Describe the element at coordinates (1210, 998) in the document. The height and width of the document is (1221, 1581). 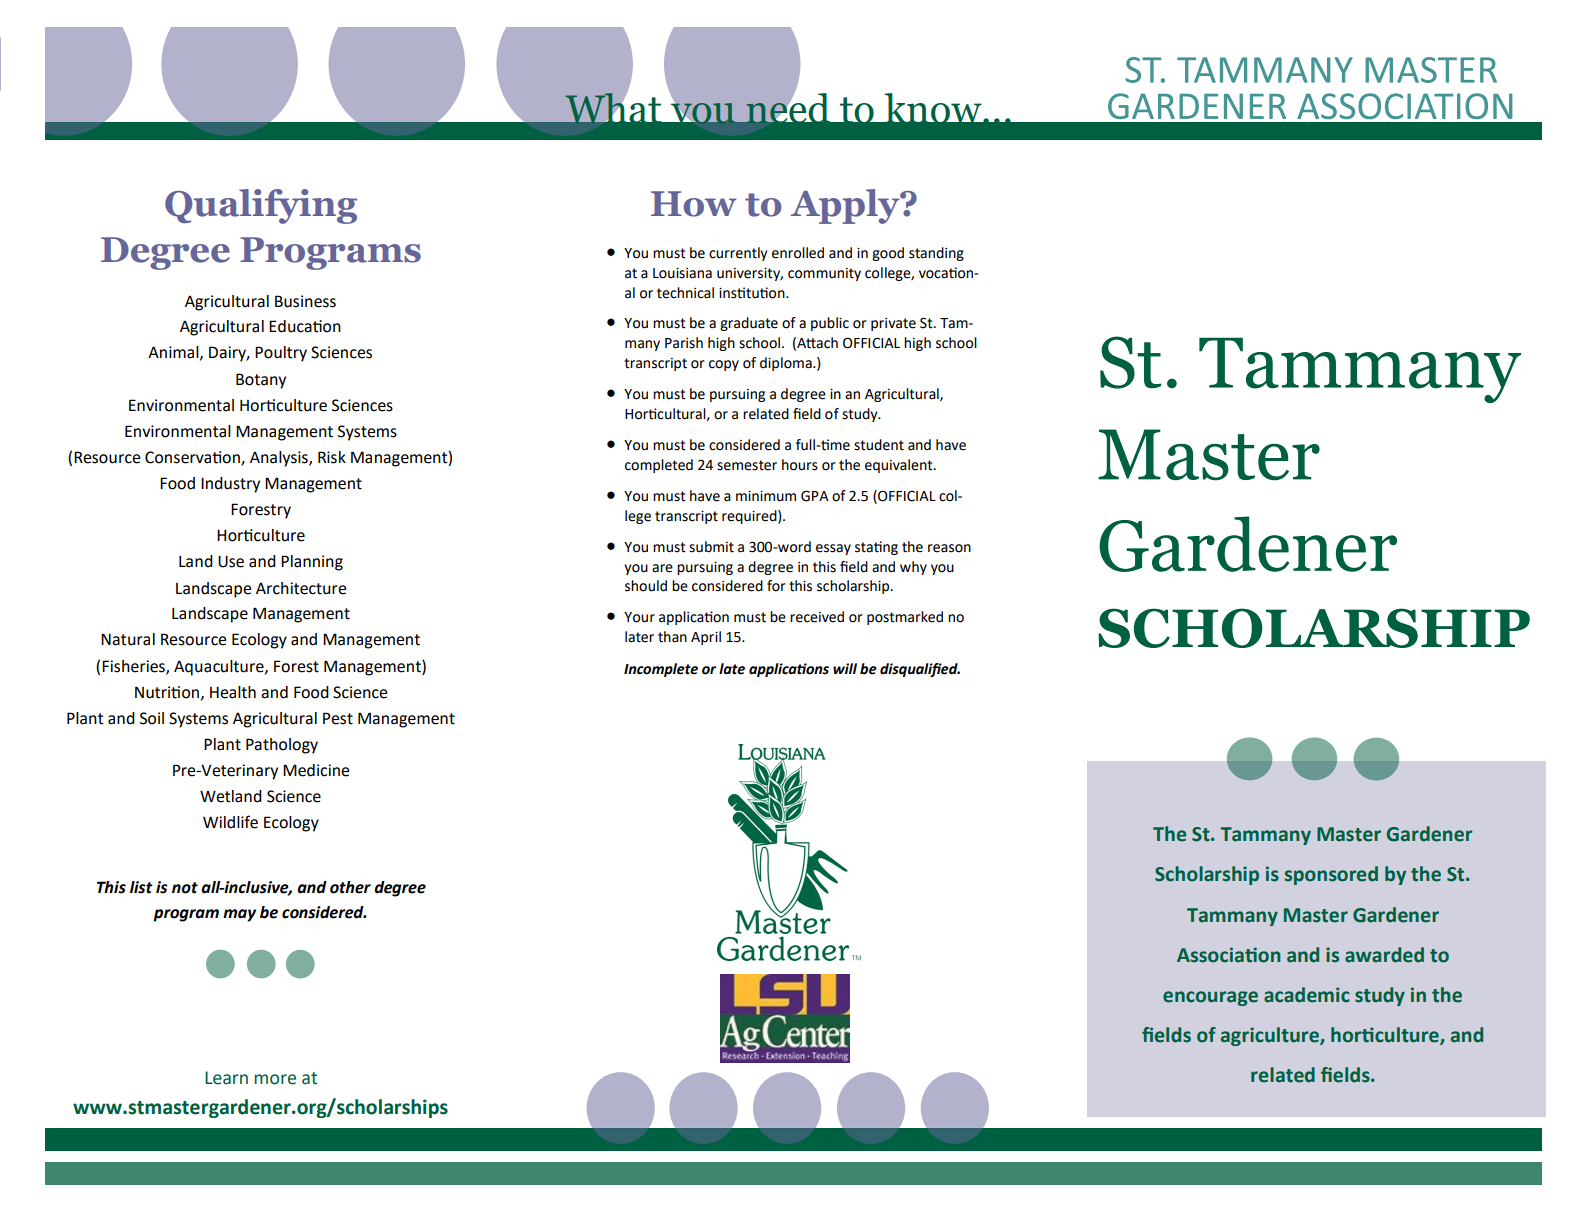
I see `encourage` at that location.
